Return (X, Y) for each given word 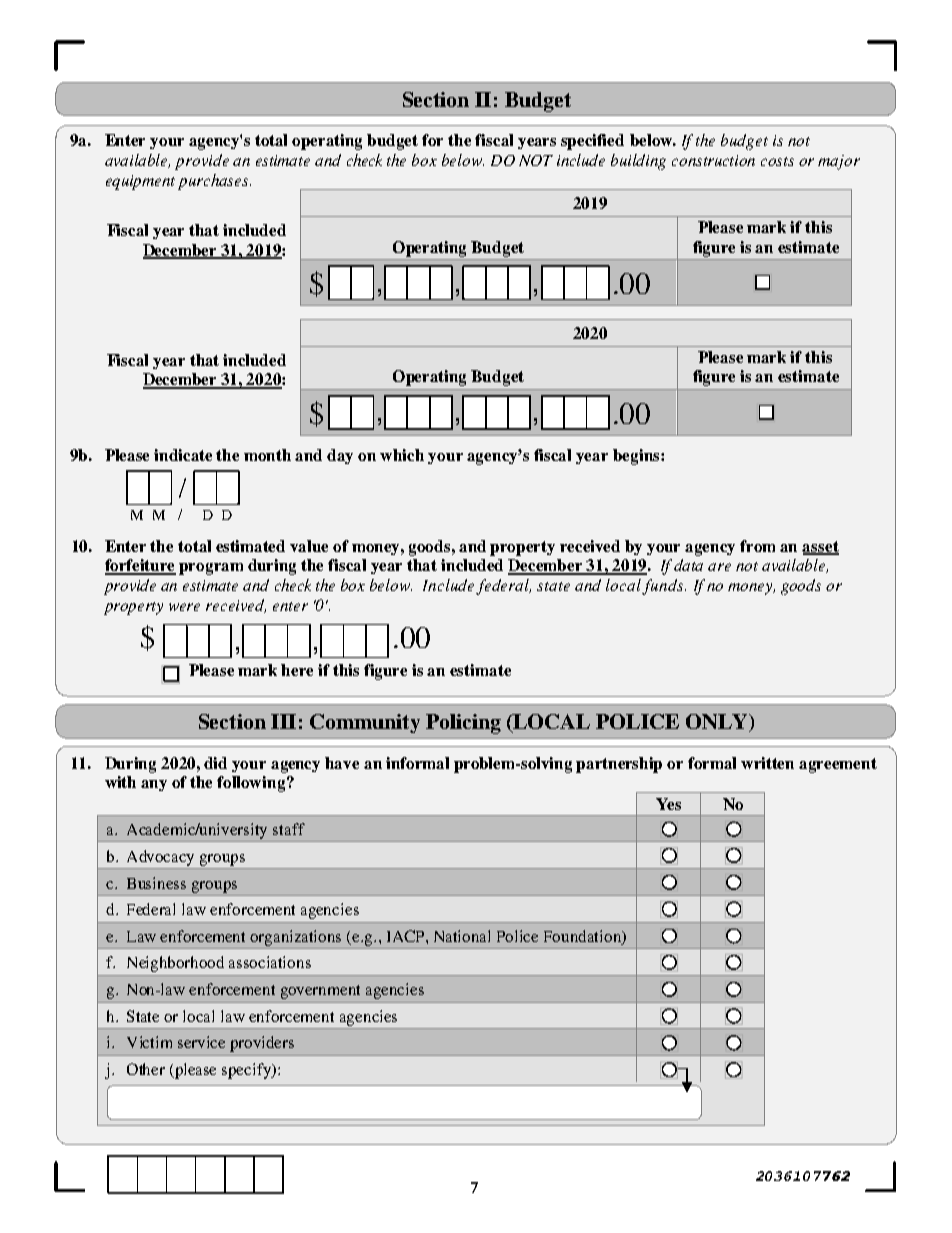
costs (777, 161)
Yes (668, 804)
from (757, 546)
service (201, 1042)
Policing (463, 724)
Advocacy (160, 858)
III (283, 721)
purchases (214, 182)
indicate (183, 455)
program (211, 569)
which (402, 455)
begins (637, 457)
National (462, 936)
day (340, 456)
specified (592, 142)
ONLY (718, 723)
